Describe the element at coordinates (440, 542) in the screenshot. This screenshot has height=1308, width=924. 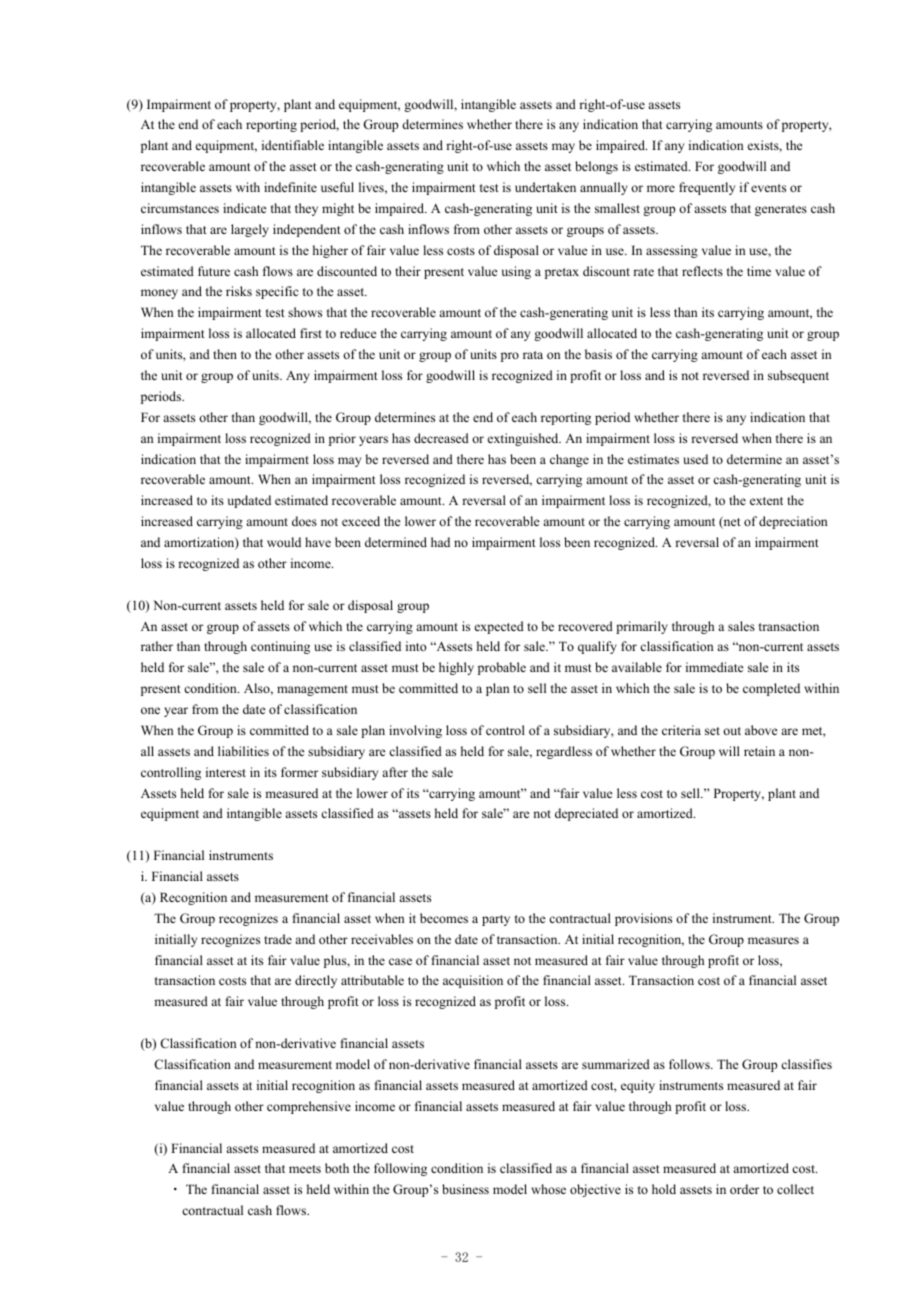
I see `had` at that location.
